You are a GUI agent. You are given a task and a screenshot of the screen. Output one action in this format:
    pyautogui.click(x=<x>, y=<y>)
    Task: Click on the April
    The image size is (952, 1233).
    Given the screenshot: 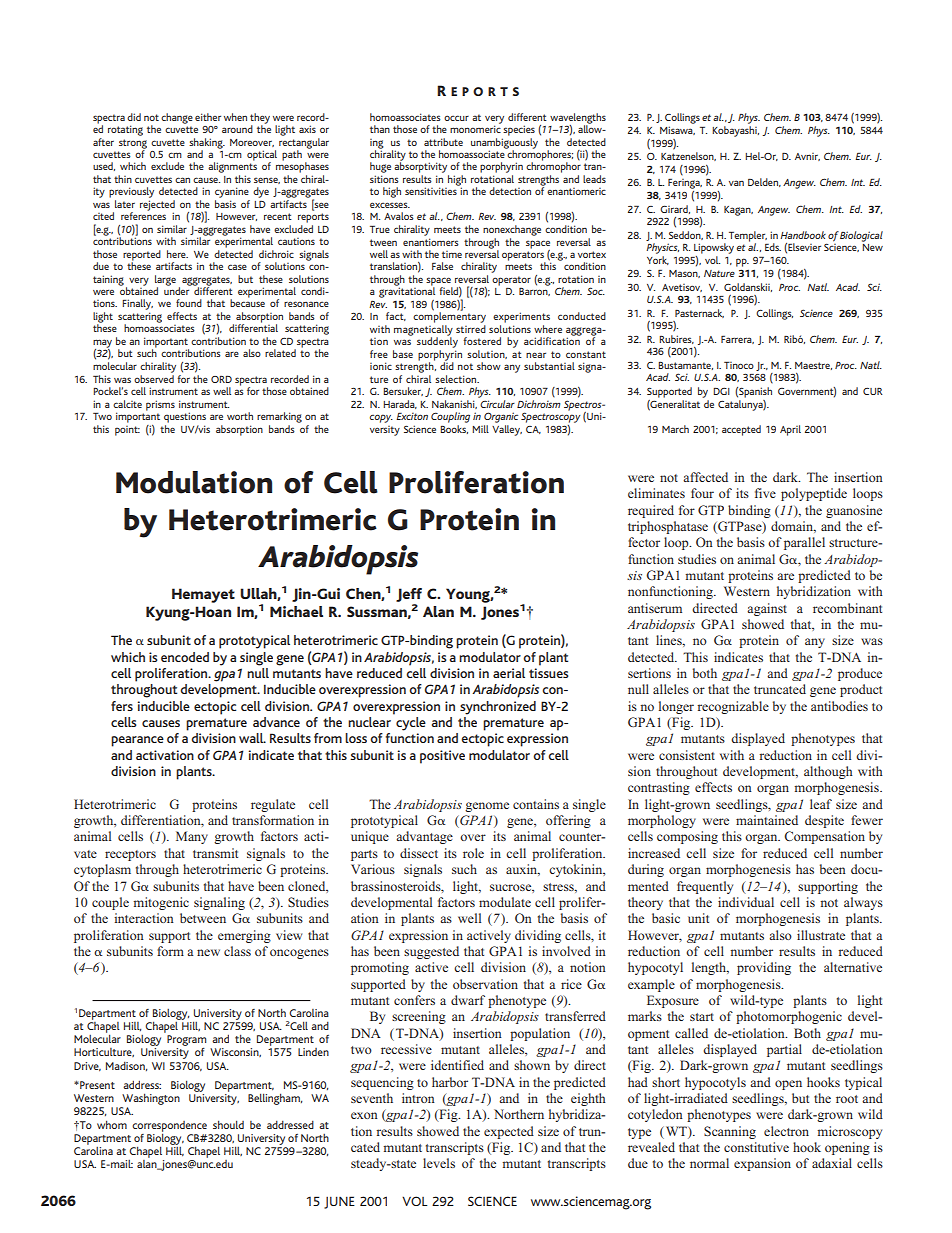 What is the action you would take?
    pyautogui.click(x=790, y=430)
